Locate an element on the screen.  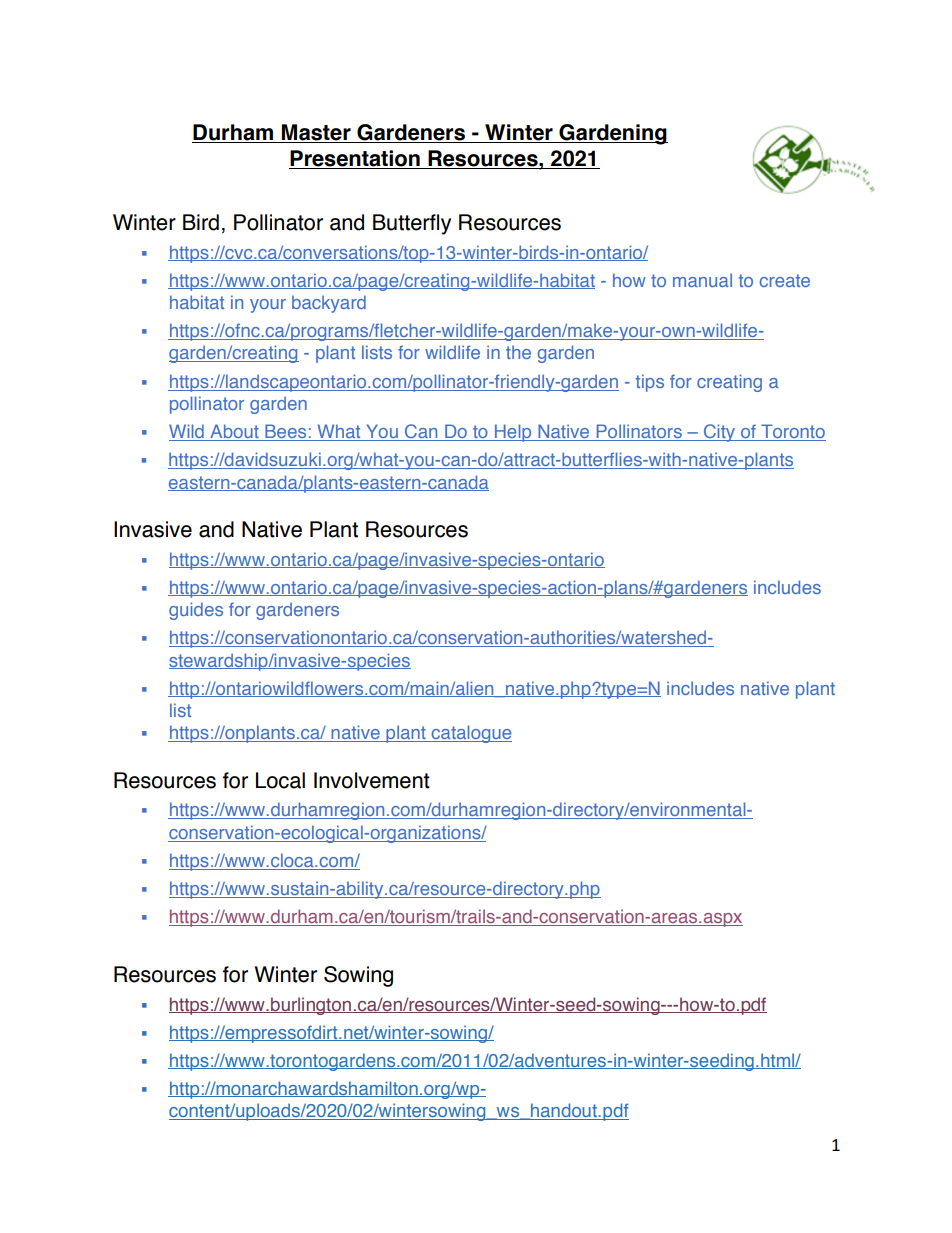
catalogue is located at coordinates (470, 734).
